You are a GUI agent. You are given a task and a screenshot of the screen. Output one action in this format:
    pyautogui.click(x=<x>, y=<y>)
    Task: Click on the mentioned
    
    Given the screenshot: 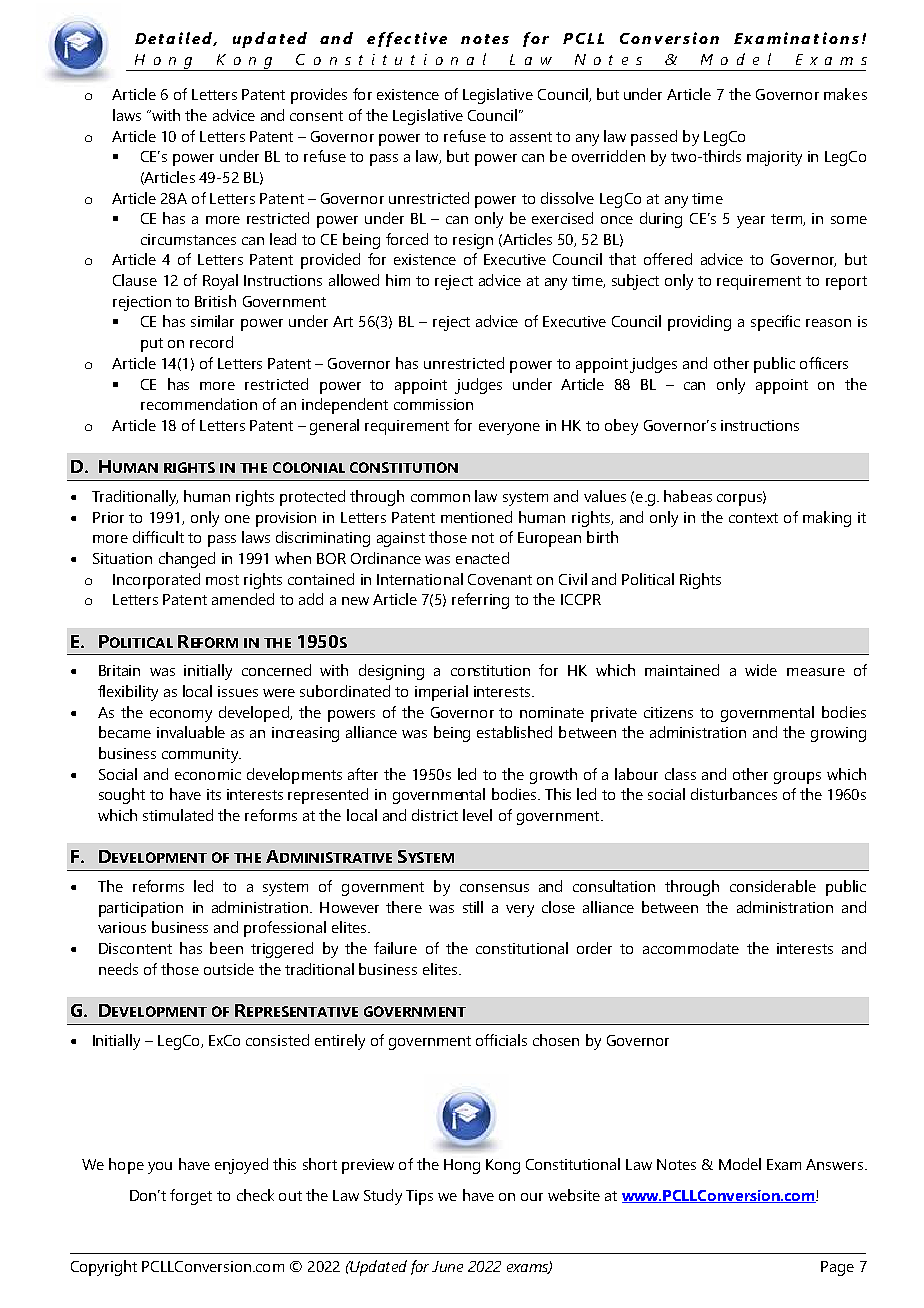 What is the action you would take?
    pyautogui.click(x=476, y=517)
